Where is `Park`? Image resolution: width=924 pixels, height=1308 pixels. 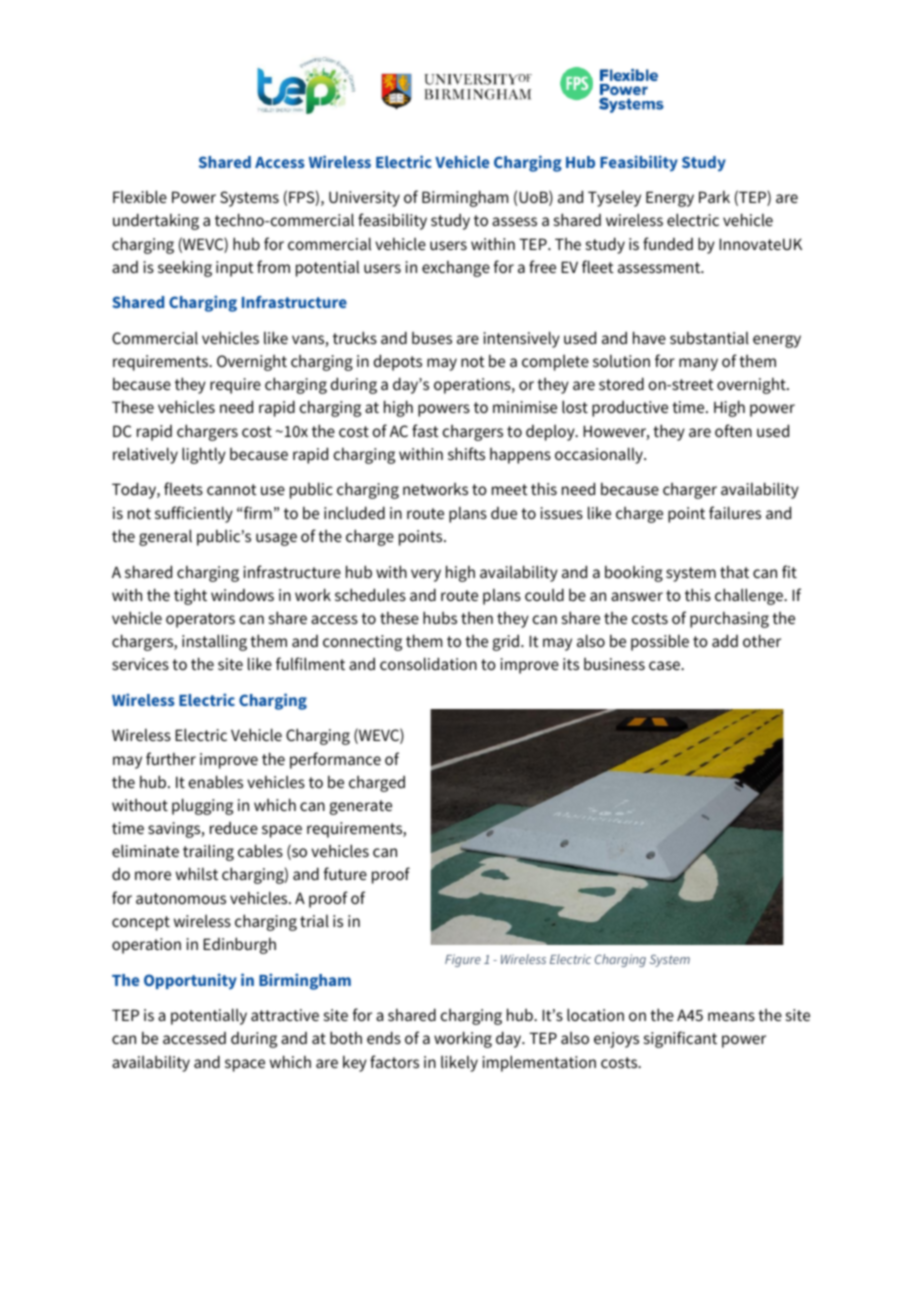 Park is located at coordinates (714, 197).
